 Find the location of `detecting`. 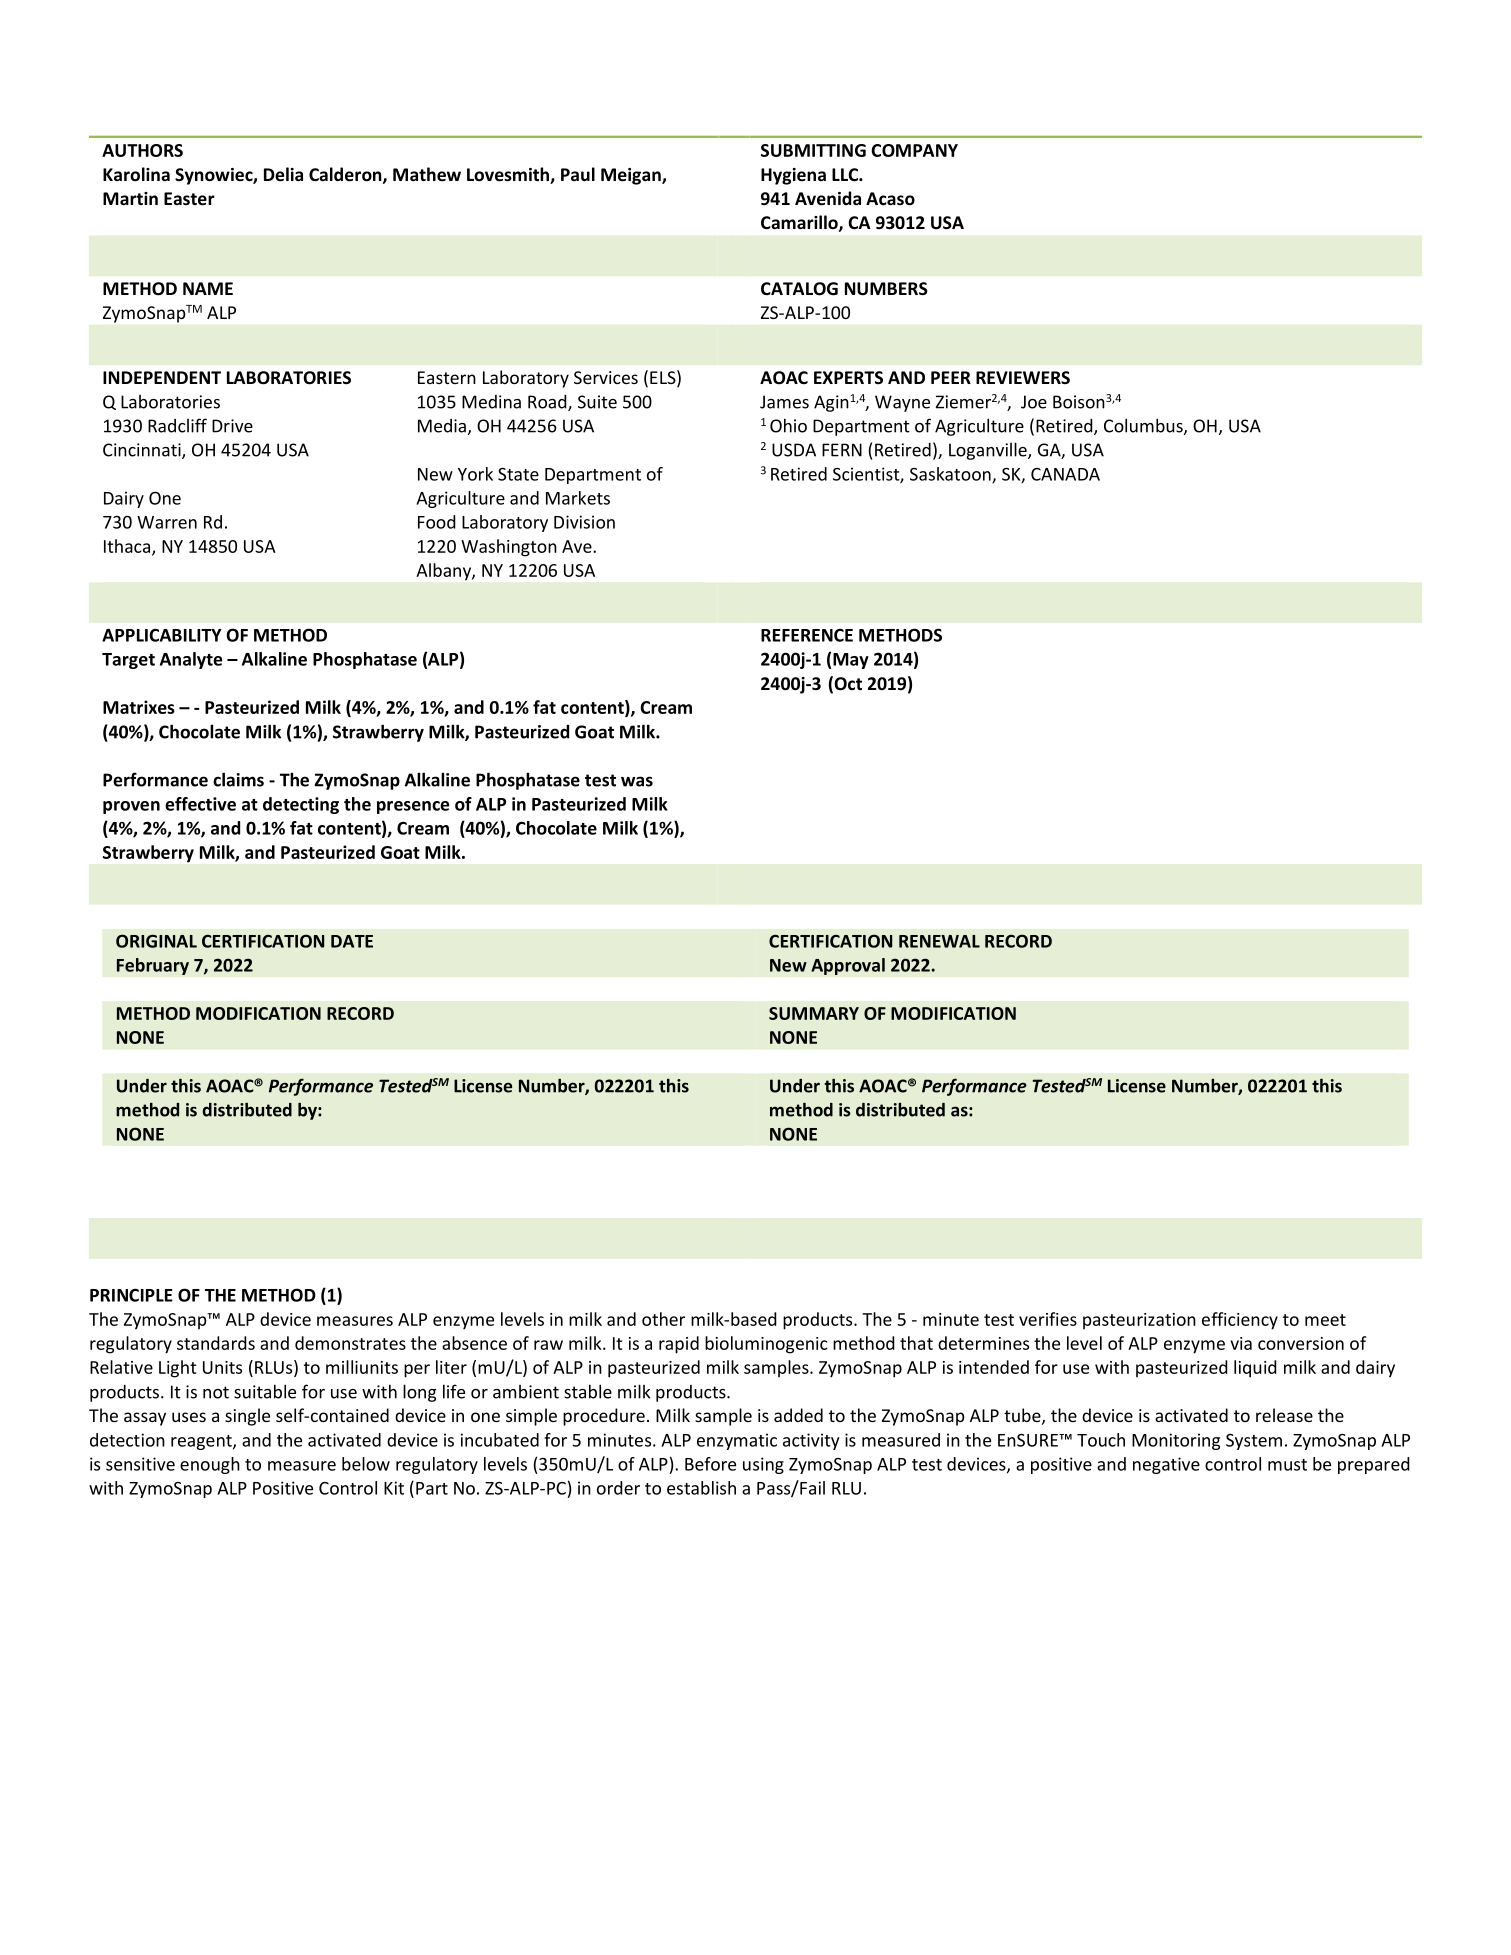

detecting is located at coordinates (301, 805).
